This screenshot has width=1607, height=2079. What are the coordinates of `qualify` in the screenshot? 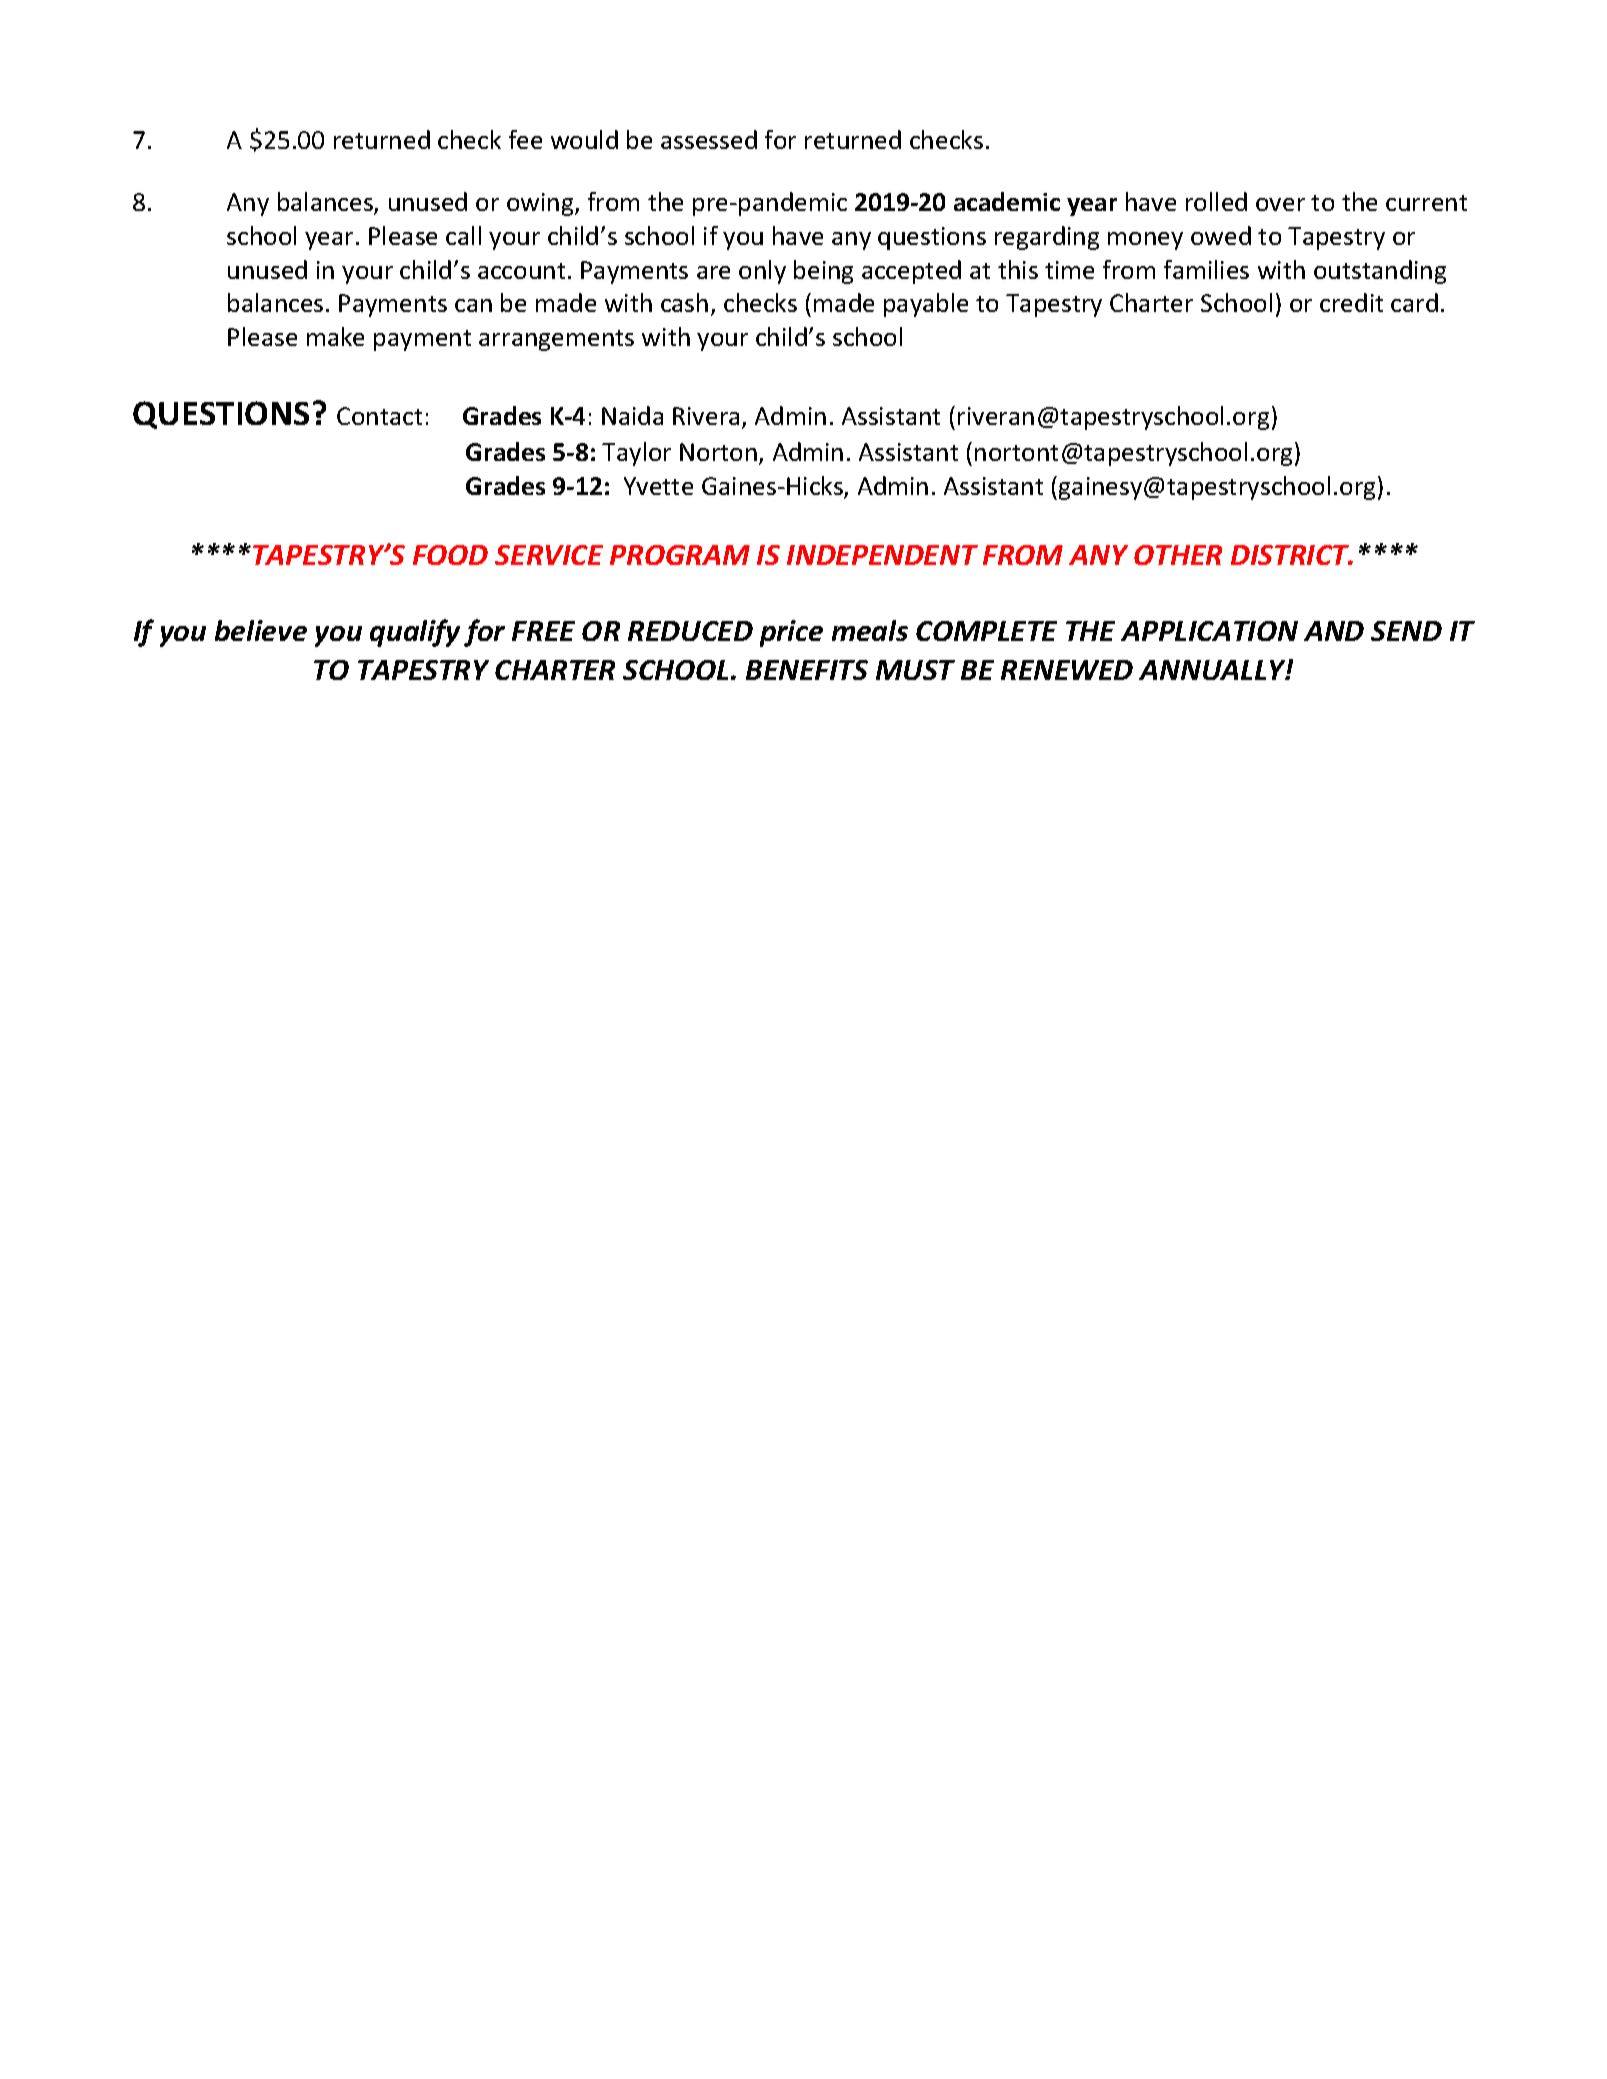 It's located at (415, 633).
